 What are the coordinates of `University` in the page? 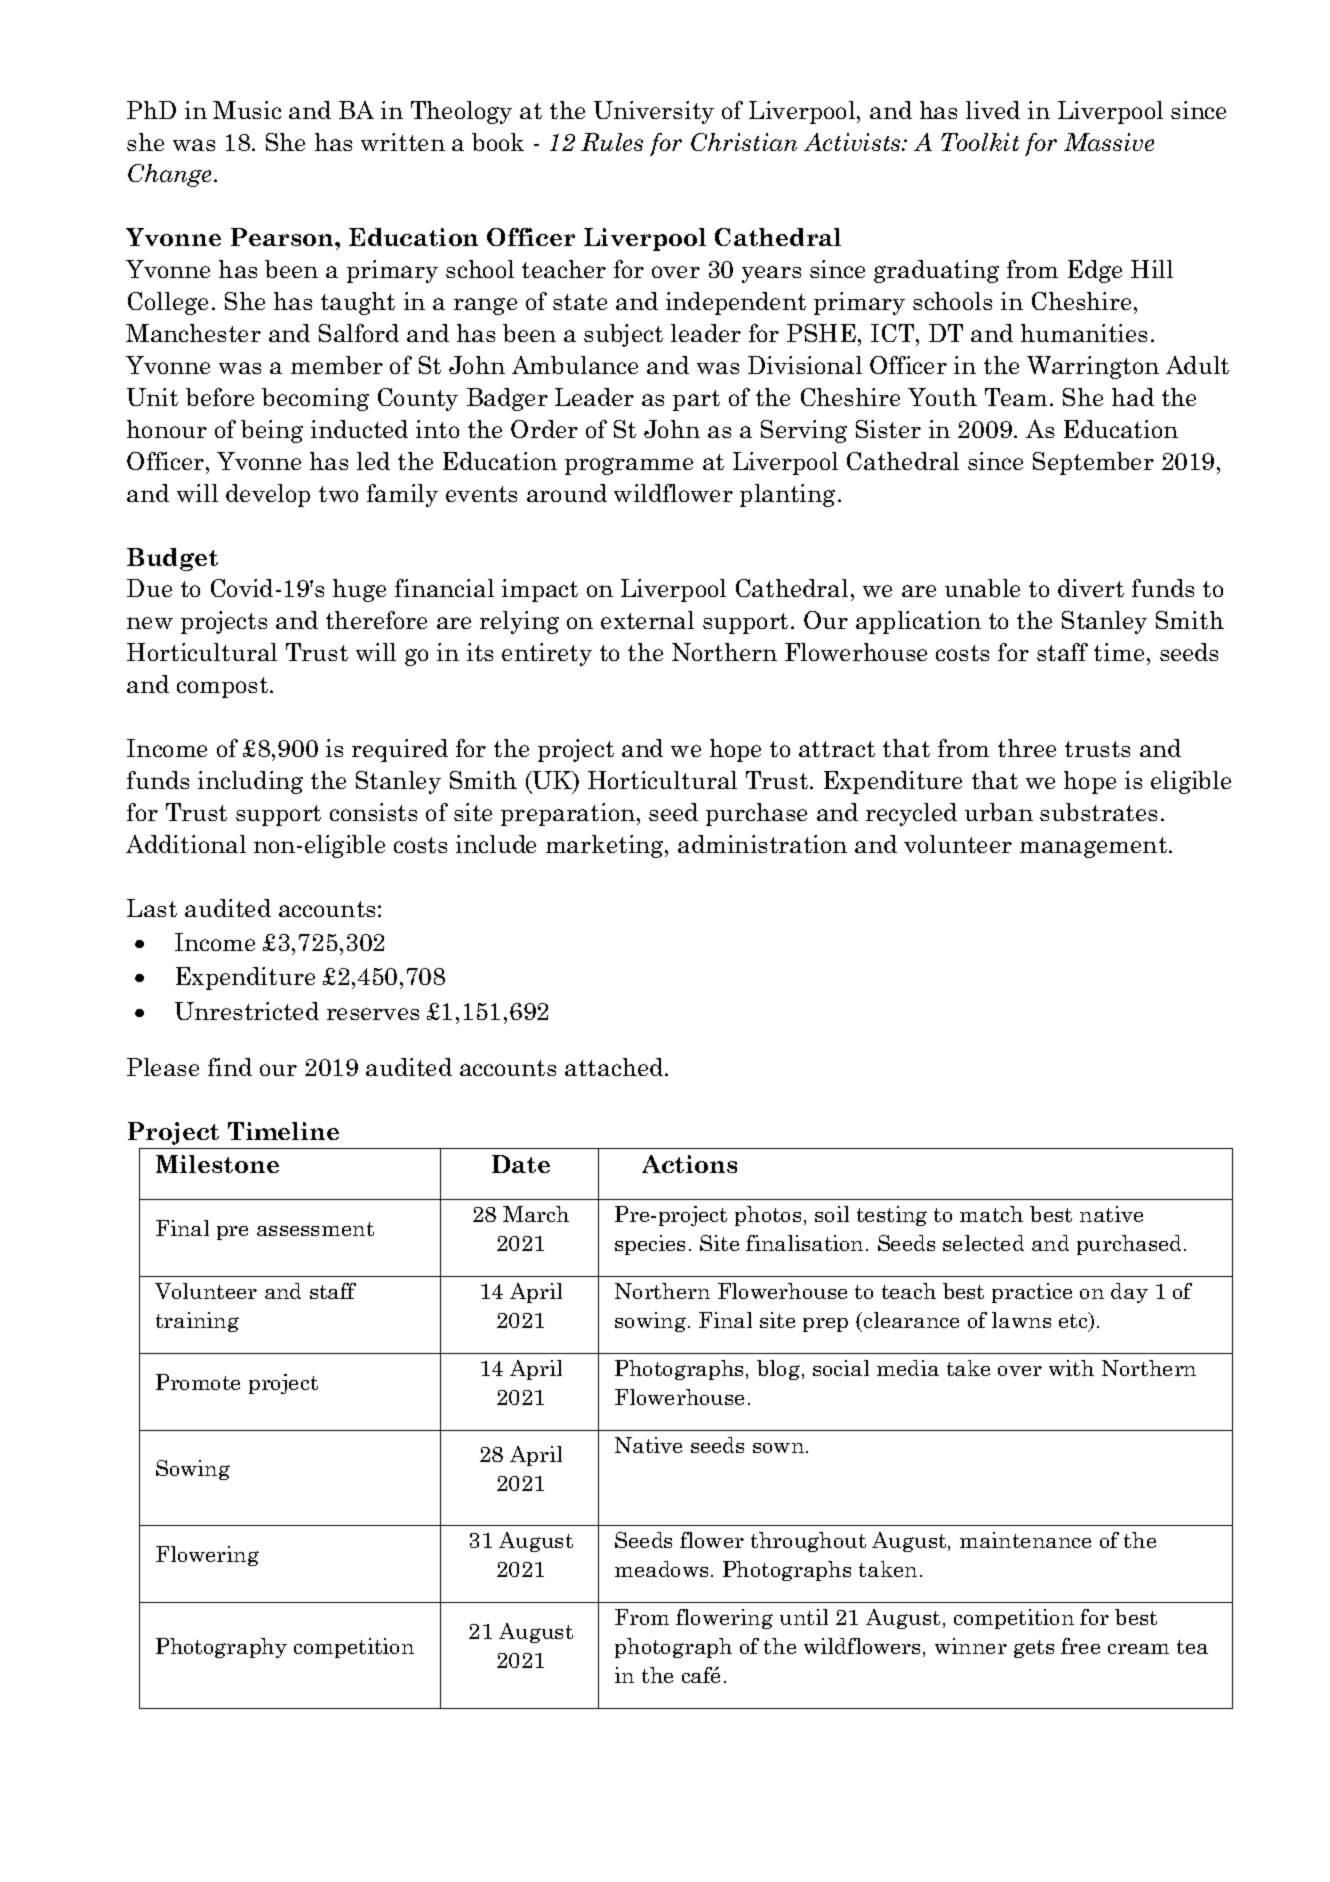 It's located at (654, 112).
